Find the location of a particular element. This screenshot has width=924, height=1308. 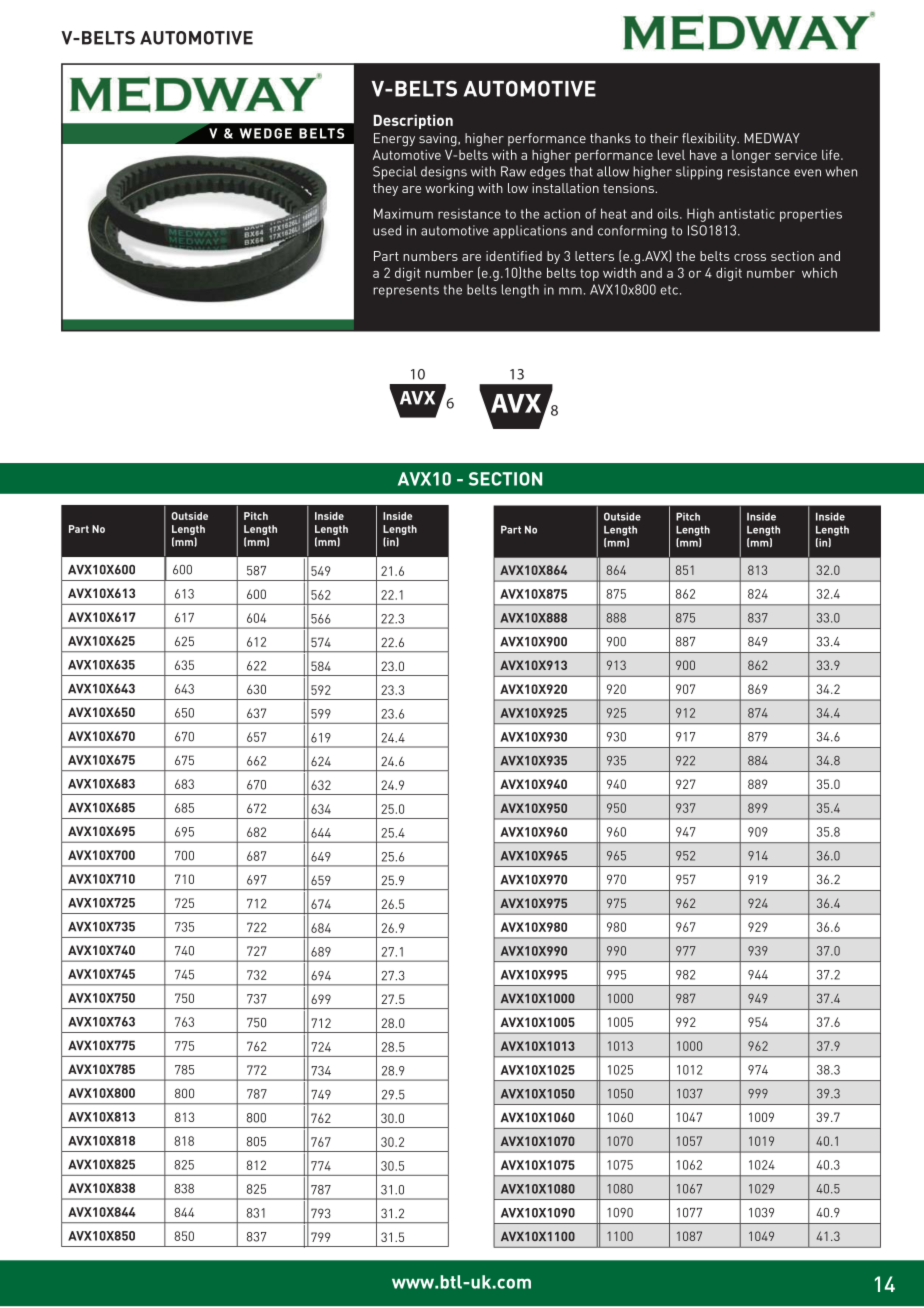

allow is located at coordinates (613, 171).
